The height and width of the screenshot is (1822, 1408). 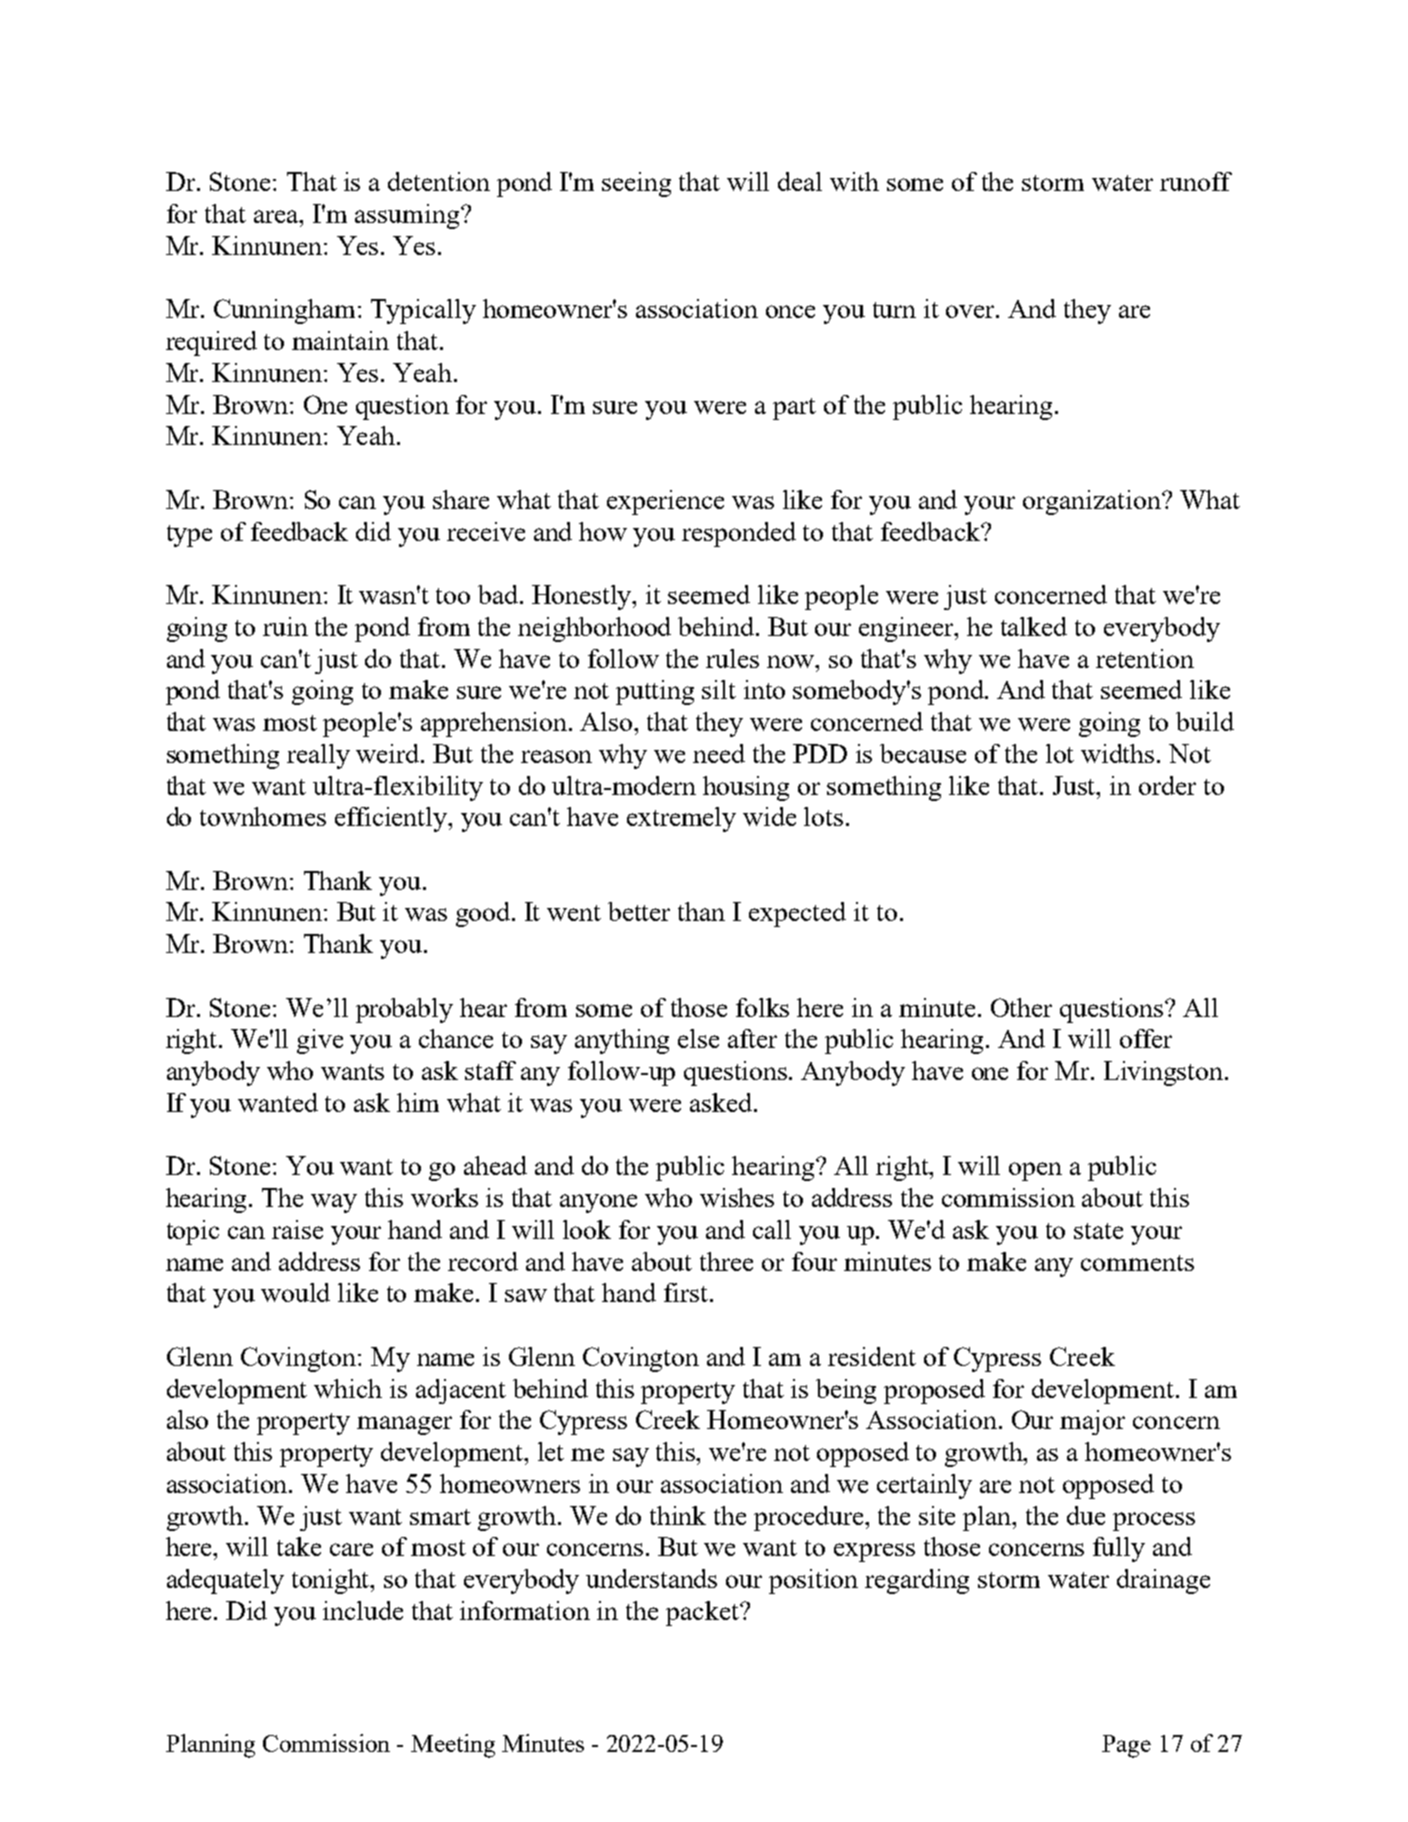 I want to click on Other, so click(x=1021, y=1007).
